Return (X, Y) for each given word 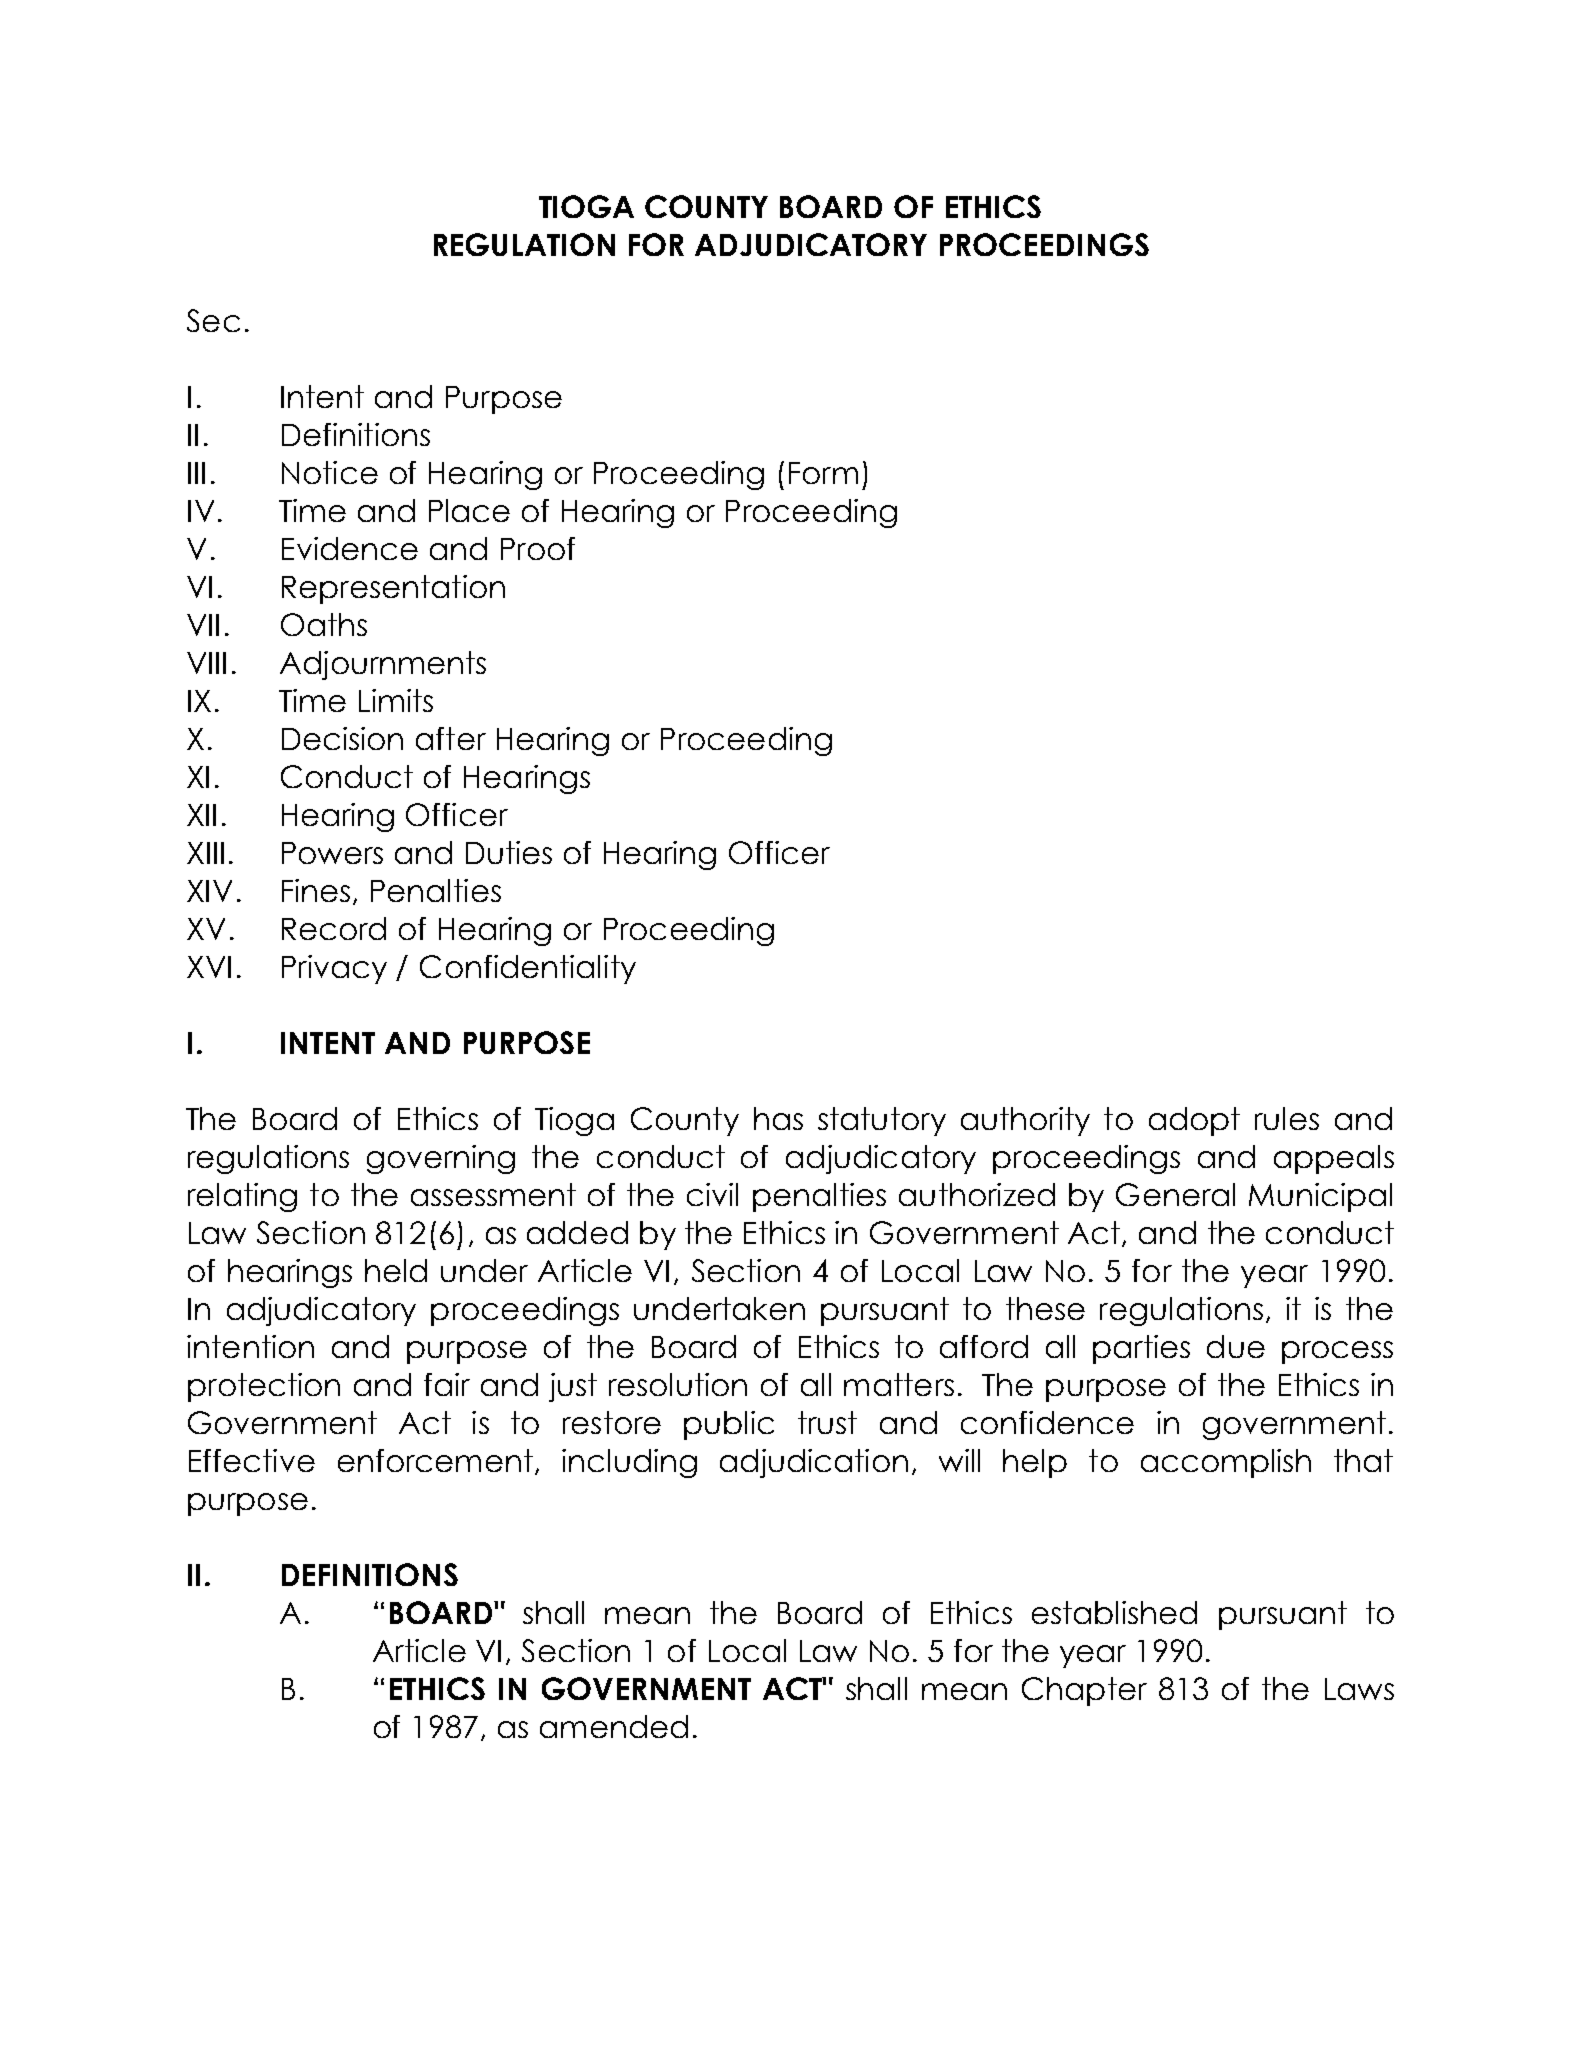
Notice (330, 472)
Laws (1359, 1689)
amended (614, 1726)
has (778, 1118)
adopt (1194, 1121)
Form (823, 473)
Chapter (1084, 1691)
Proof (538, 548)
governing (441, 1159)
